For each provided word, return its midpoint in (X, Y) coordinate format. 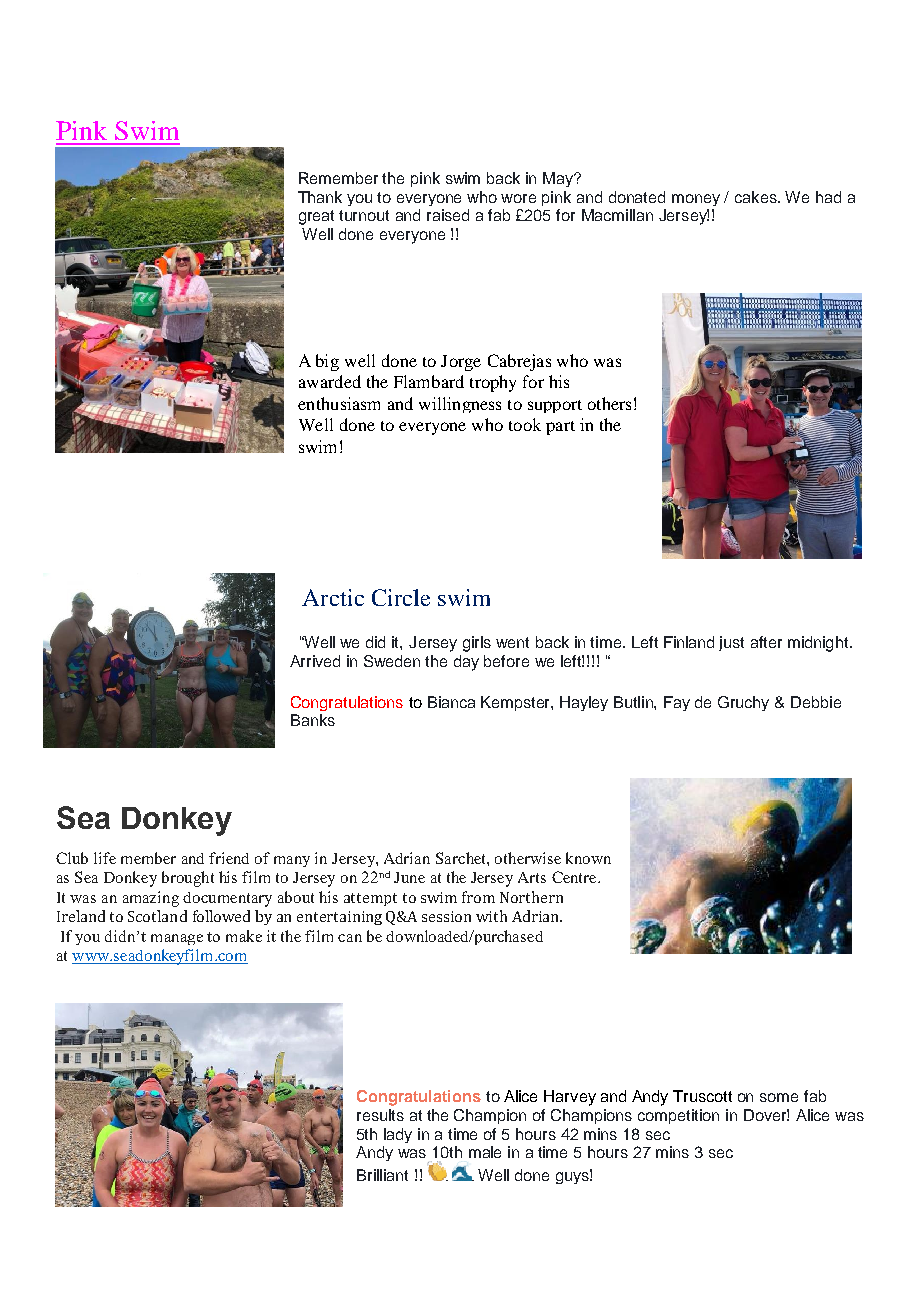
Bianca (451, 702)
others (609, 403)
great (316, 217)
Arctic (333, 597)
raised (448, 215)
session (446, 916)
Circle (401, 597)
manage (177, 939)
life (105, 858)
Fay (677, 703)
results (380, 1115)
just (731, 643)
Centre (575, 877)
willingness (460, 405)
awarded (330, 381)
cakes (757, 197)
